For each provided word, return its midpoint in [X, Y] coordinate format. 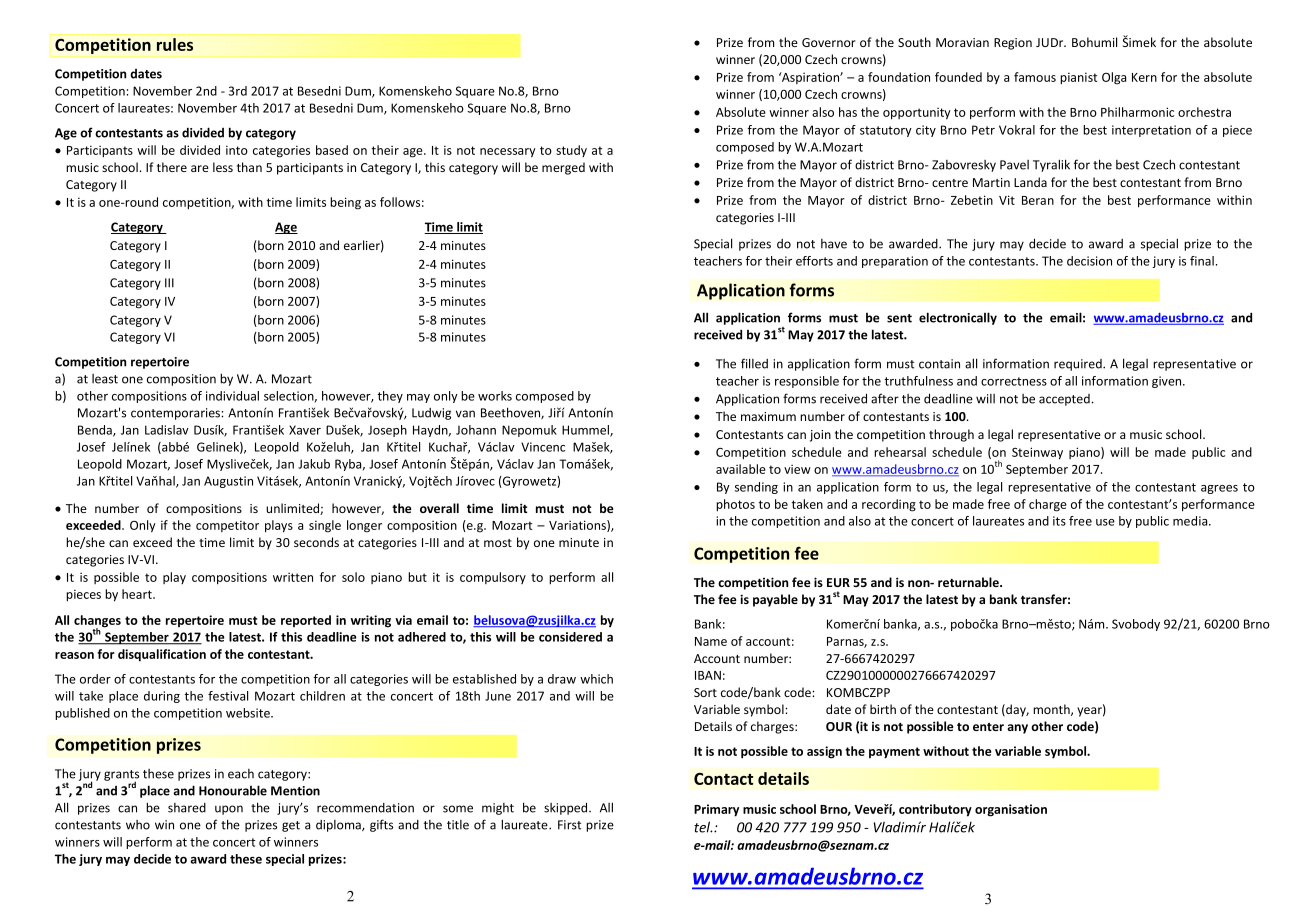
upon [229, 810]
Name [711, 641]
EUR [838, 582]
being [345, 203]
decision [1089, 261]
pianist [1078, 79]
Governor [829, 42]
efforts [814, 261]
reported [306, 621]
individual [232, 396]
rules [175, 44]
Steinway [1037, 453]
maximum [768, 416]
